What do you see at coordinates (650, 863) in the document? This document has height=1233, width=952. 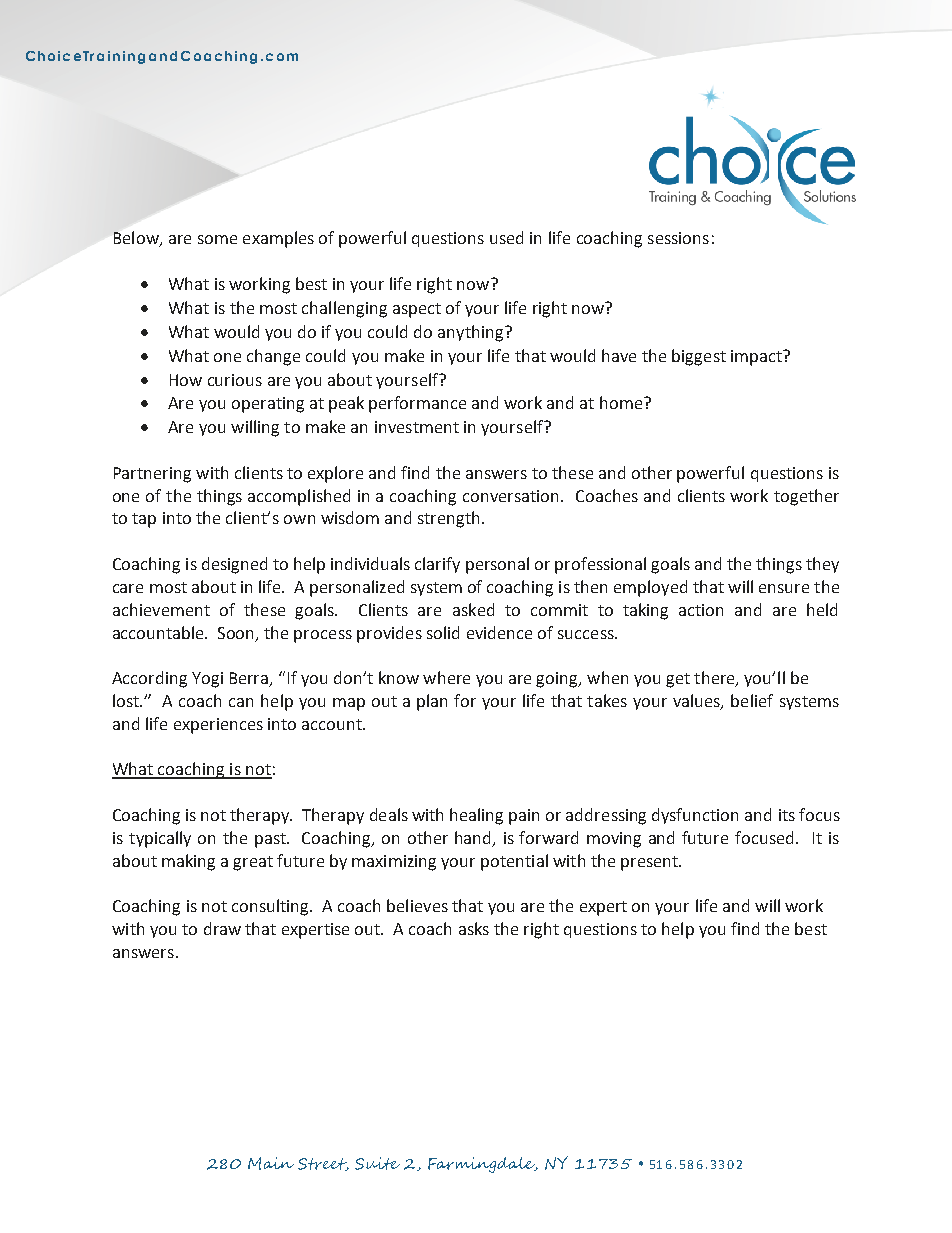 I see `present` at bounding box center [650, 863].
